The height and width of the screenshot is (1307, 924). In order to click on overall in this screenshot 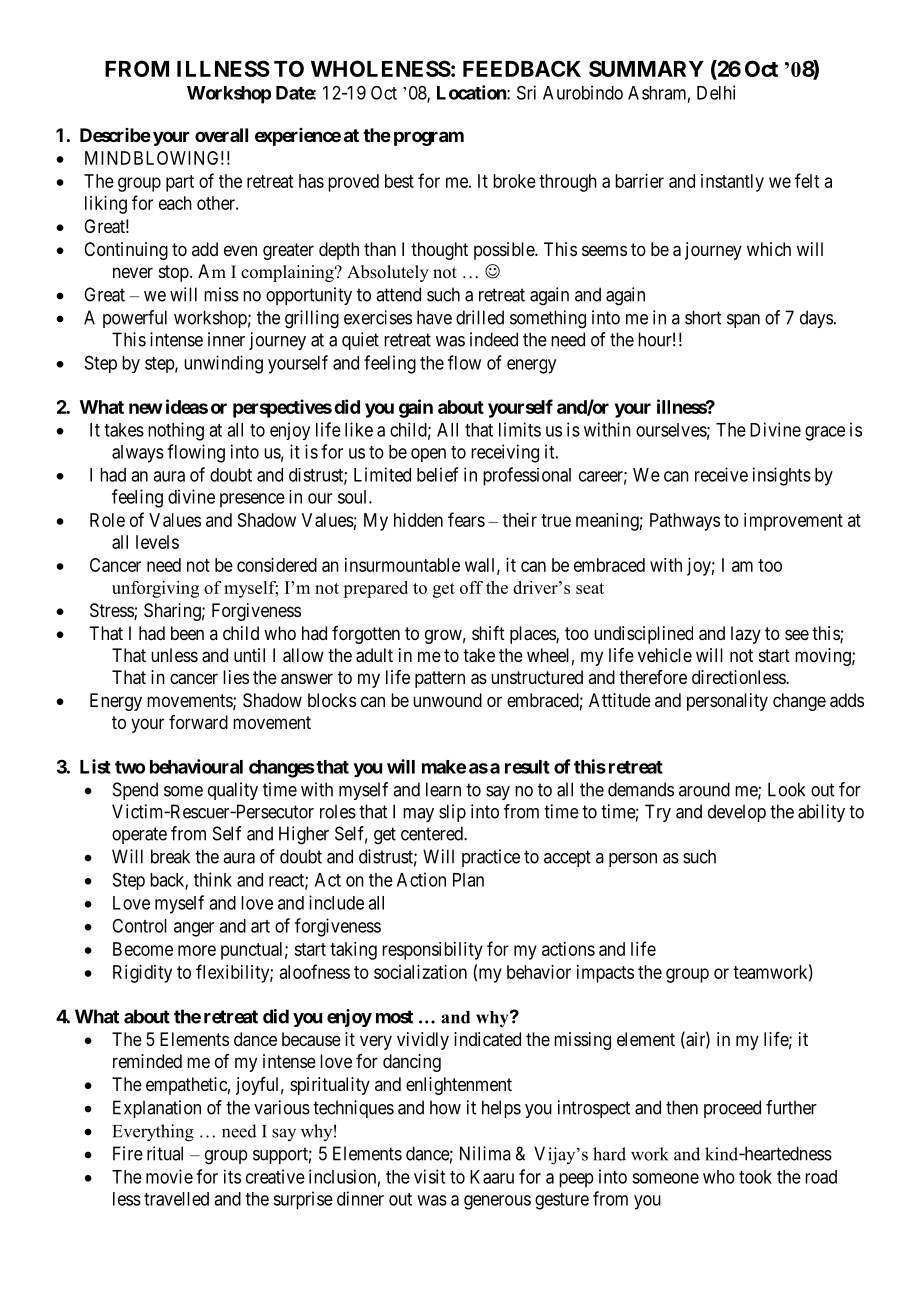, I will do `click(221, 135)`.
